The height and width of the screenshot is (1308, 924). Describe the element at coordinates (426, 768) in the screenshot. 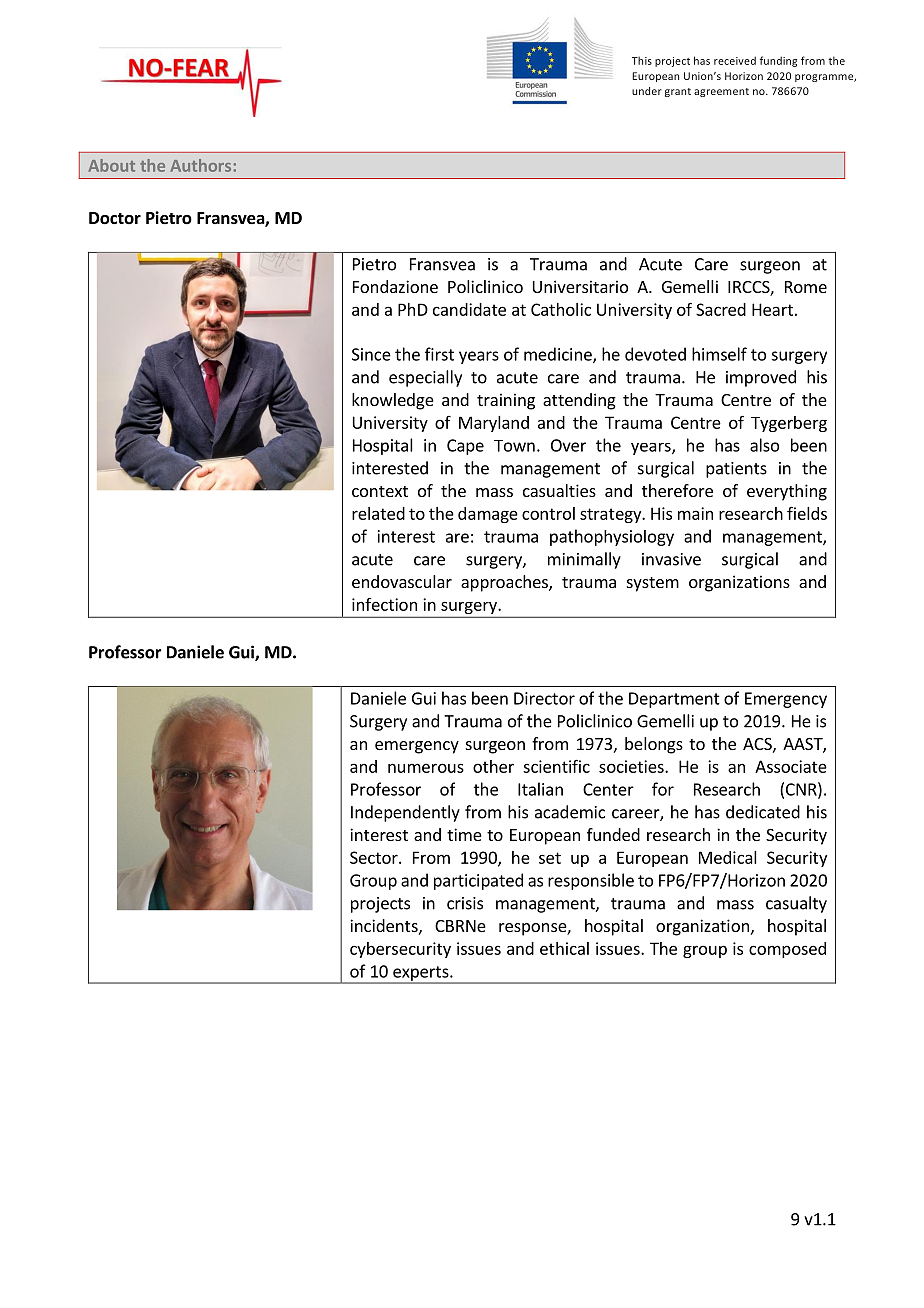

I see `numerous` at that location.
